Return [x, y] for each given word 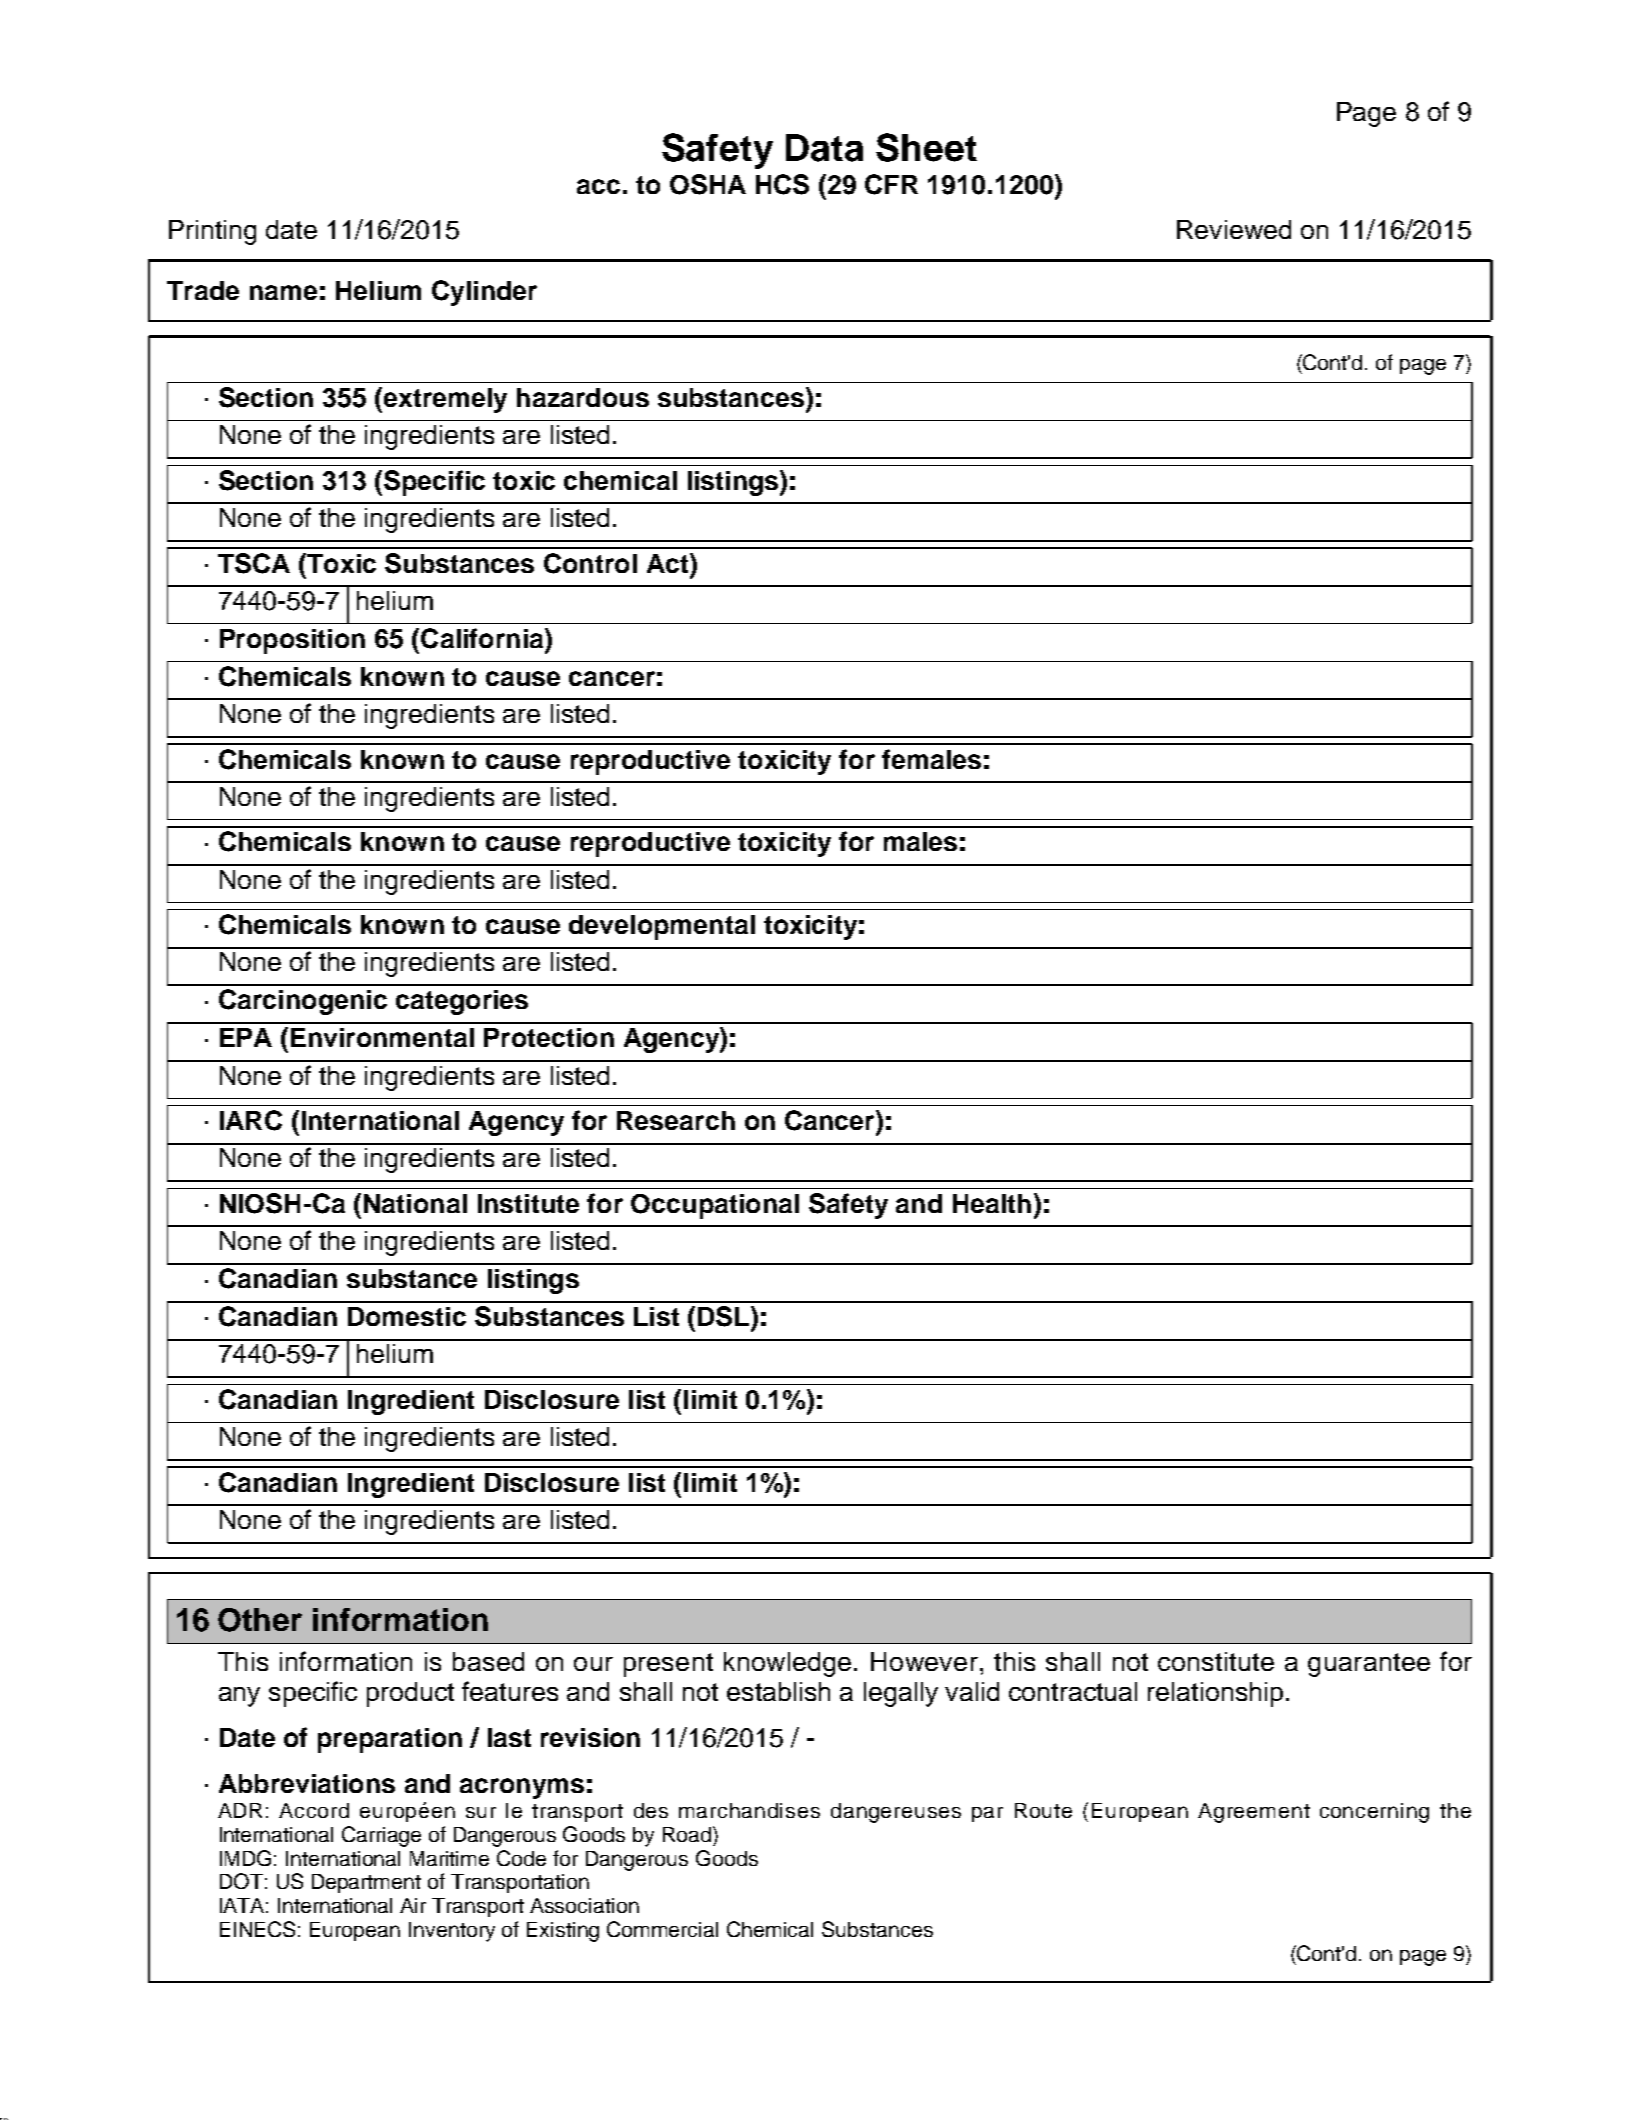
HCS [782, 184]
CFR [891, 184]
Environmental [382, 1037]
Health [992, 1203]
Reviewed [1234, 229]
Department [366, 1883]
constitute [1216, 1661]
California [483, 638]
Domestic [407, 1316]
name [283, 292]
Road [687, 1834]
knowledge [787, 1664]
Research [676, 1120]
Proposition [292, 641]
